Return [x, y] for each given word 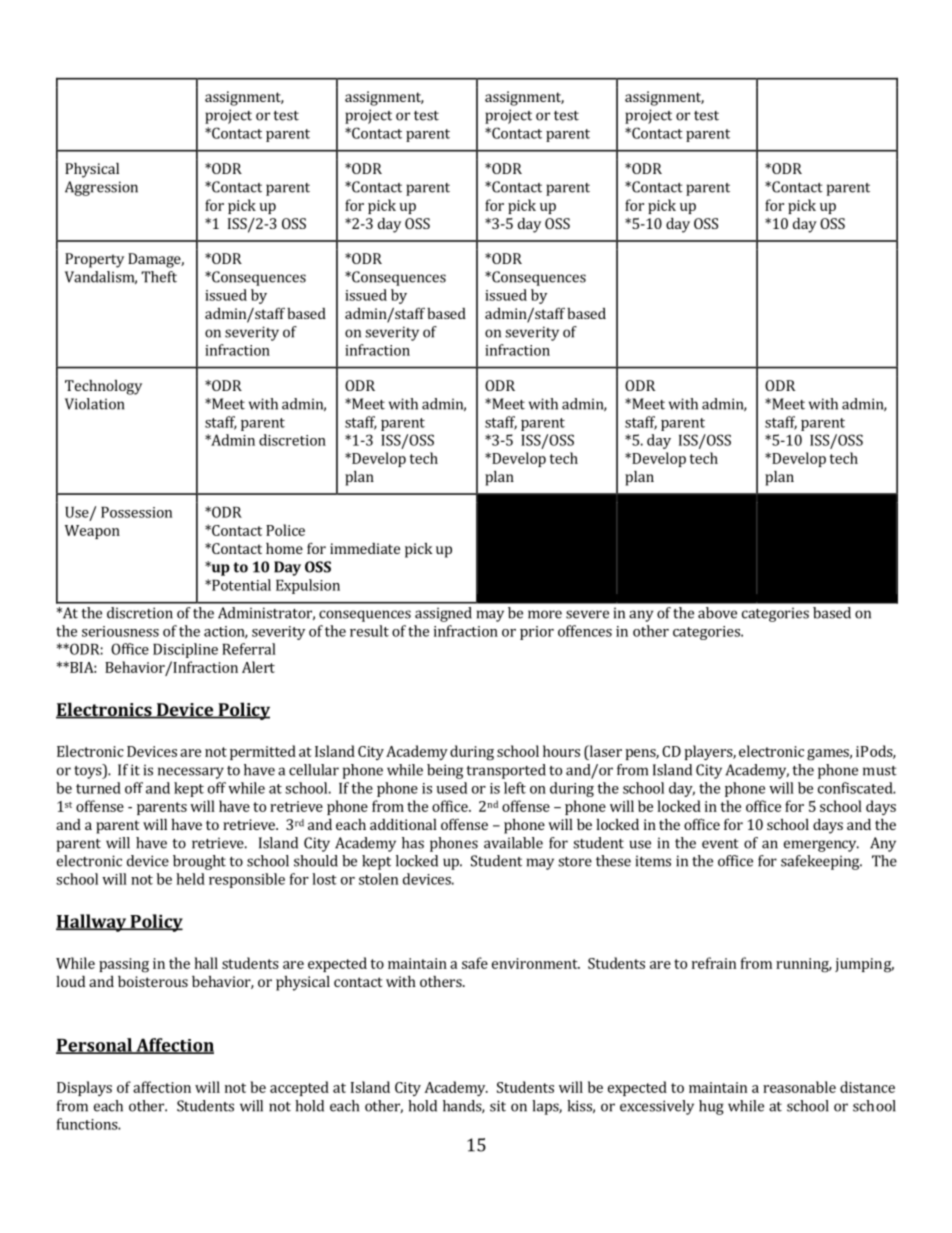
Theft [159, 277]
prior [537, 633]
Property [94, 260]
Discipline [185, 650]
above [717, 613]
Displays [84, 1088]
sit [498, 1106]
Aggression [101, 188]
